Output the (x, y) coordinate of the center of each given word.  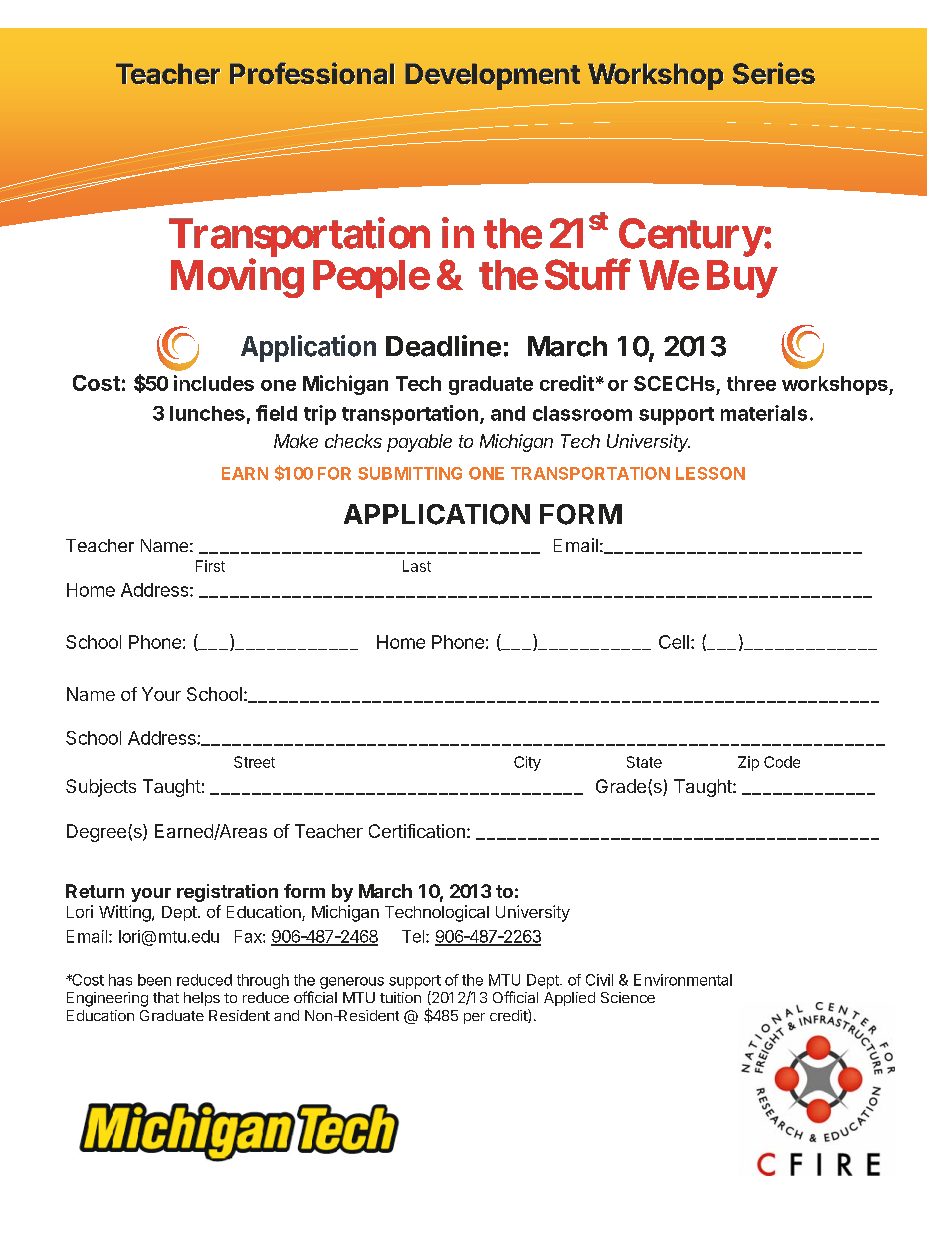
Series (774, 74)
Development (493, 77)
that (166, 997)
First (210, 566)
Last (417, 566)
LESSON (710, 473)
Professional (312, 74)
